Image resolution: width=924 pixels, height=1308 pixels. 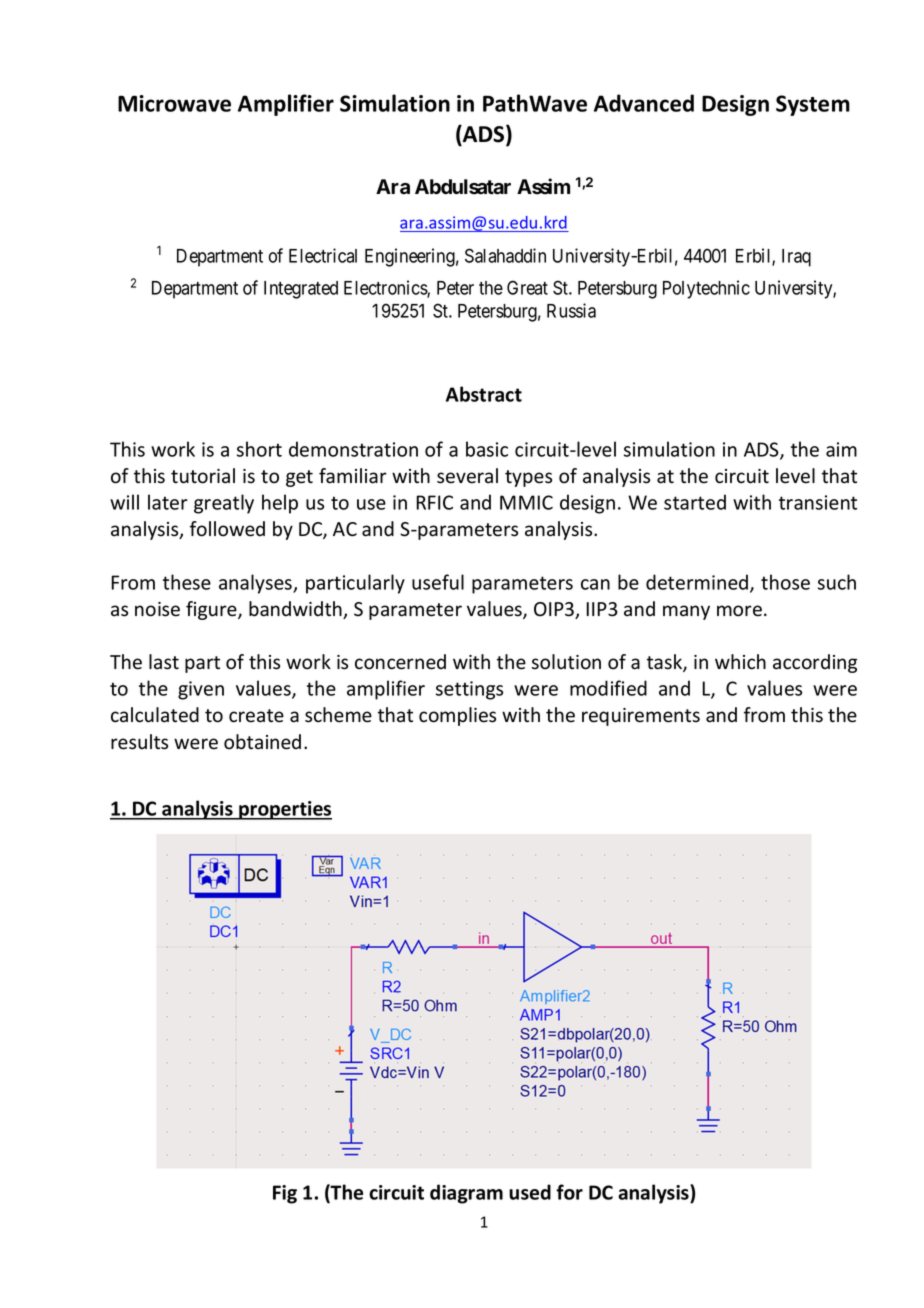 What do you see at coordinates (466, 1194) in the screenshot?
I see `diagram` at bounding box center [466, 1194].
